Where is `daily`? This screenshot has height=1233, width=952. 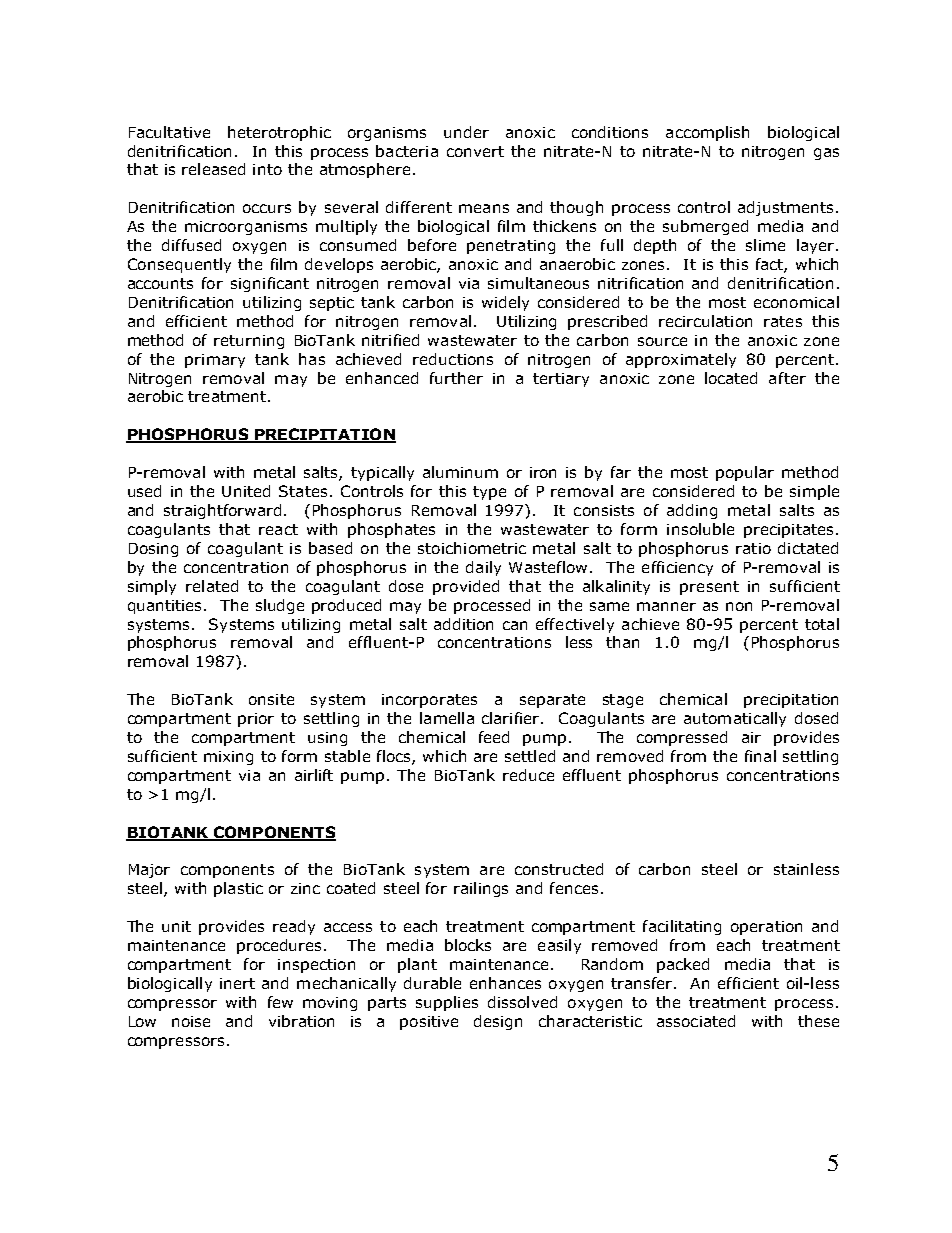 daily is located at coordinates (483, 568).
